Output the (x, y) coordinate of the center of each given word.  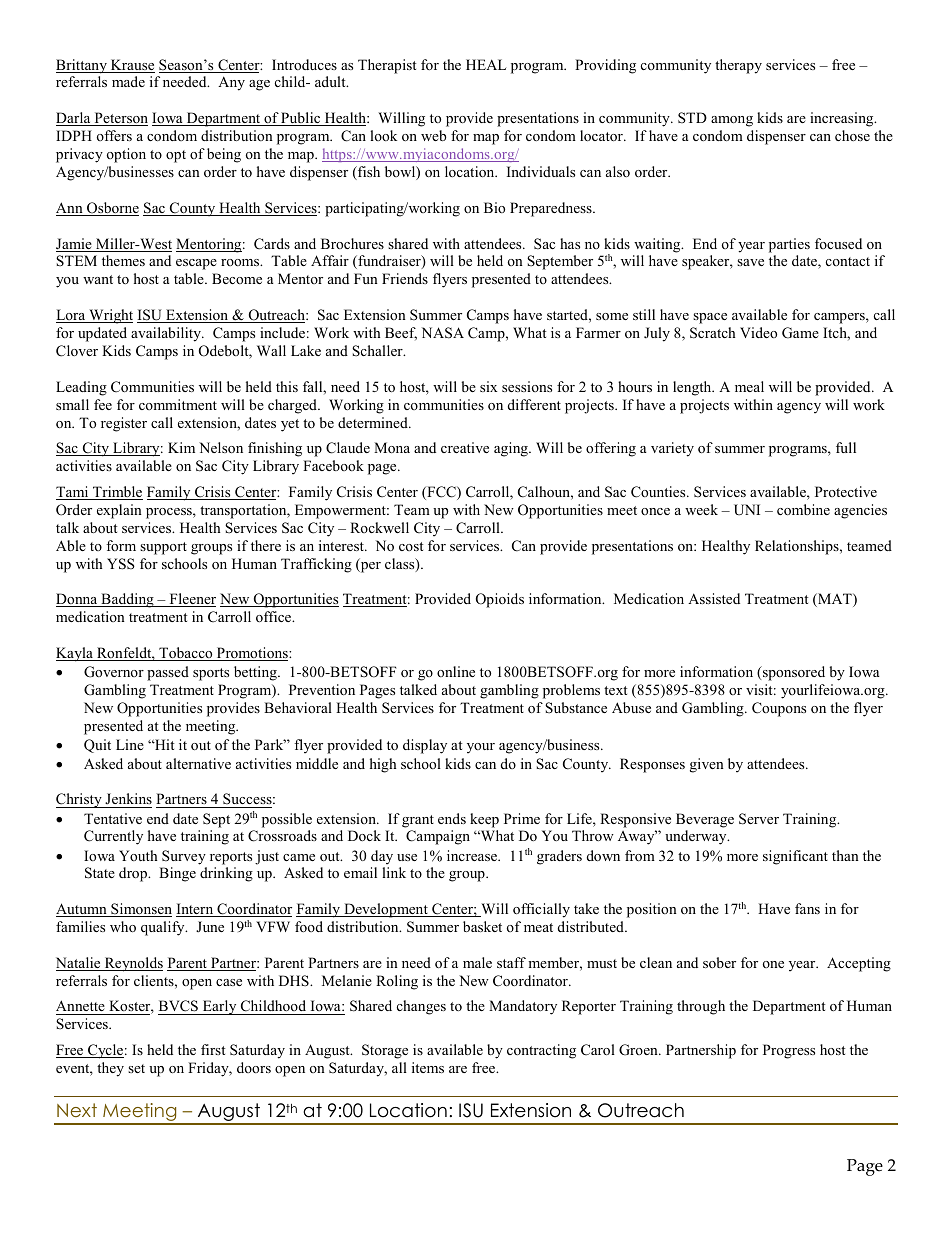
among (732, 121)
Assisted (714, 598)
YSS (121, 564)
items (428, 1067)
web (433, 135)
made (128, 81)
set (136, 1068)
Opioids (500, 600)
